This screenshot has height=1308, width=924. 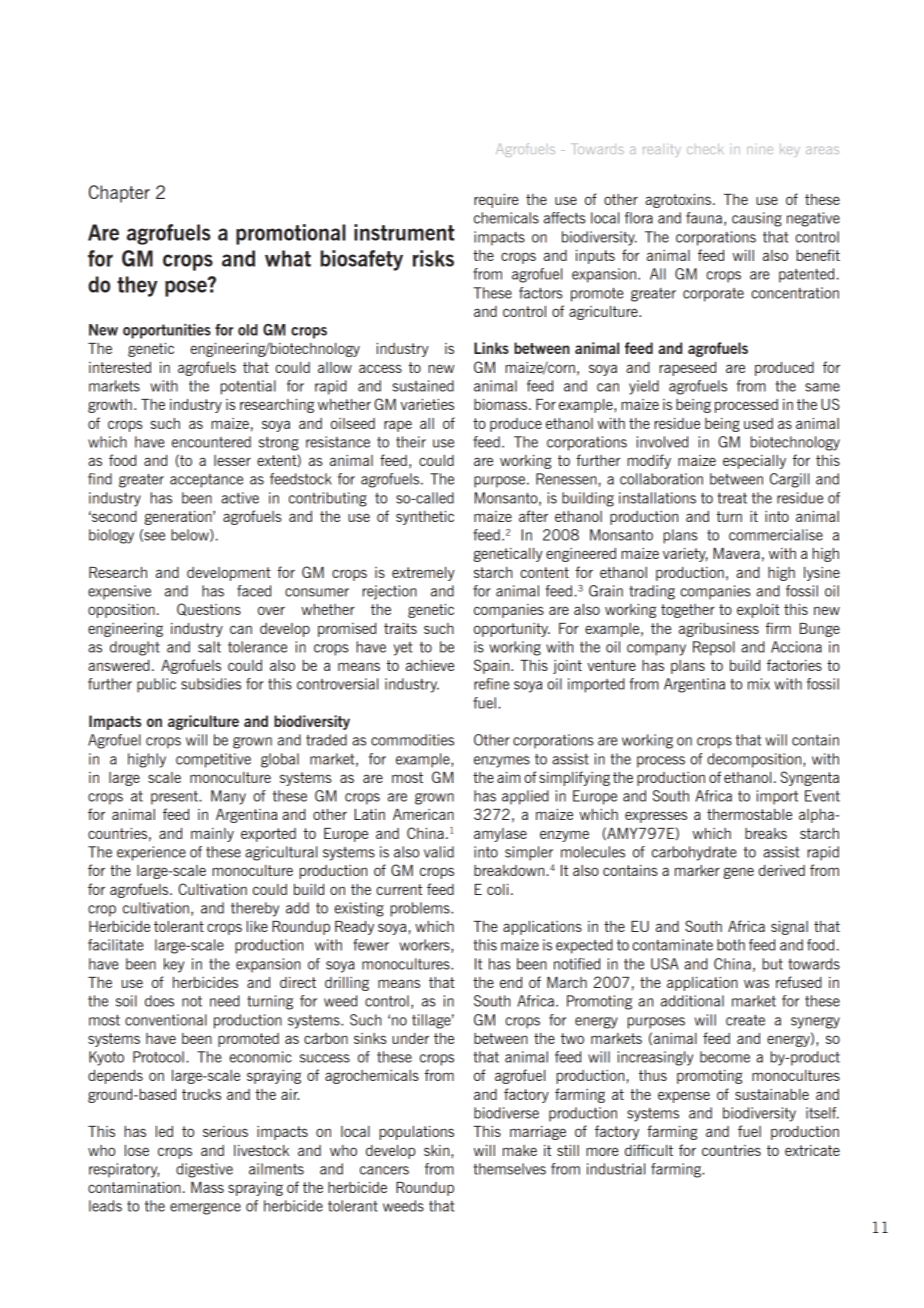 I want to click on require, so click(x=496, y=201).
